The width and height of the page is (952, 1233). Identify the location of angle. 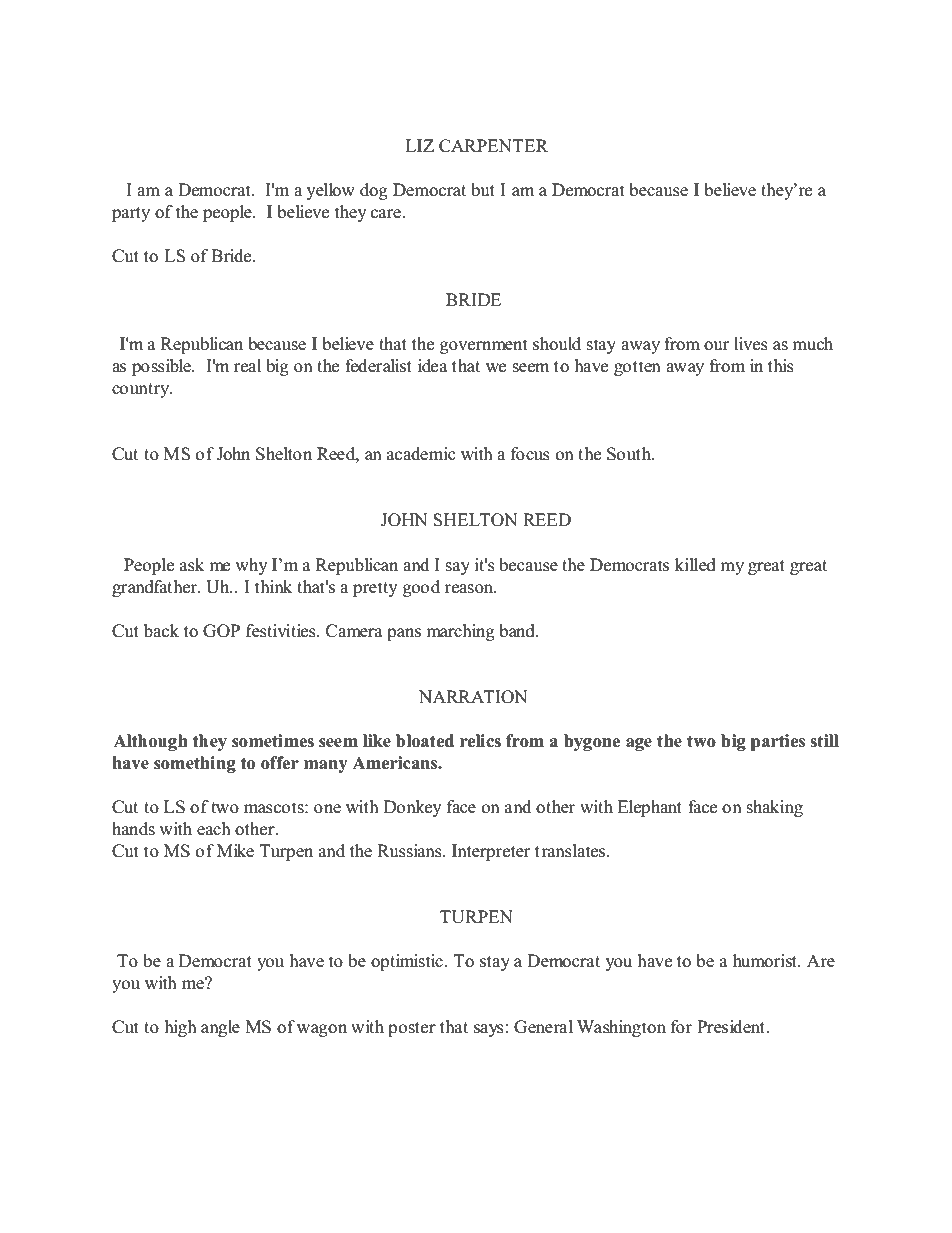
(220, 1028).
